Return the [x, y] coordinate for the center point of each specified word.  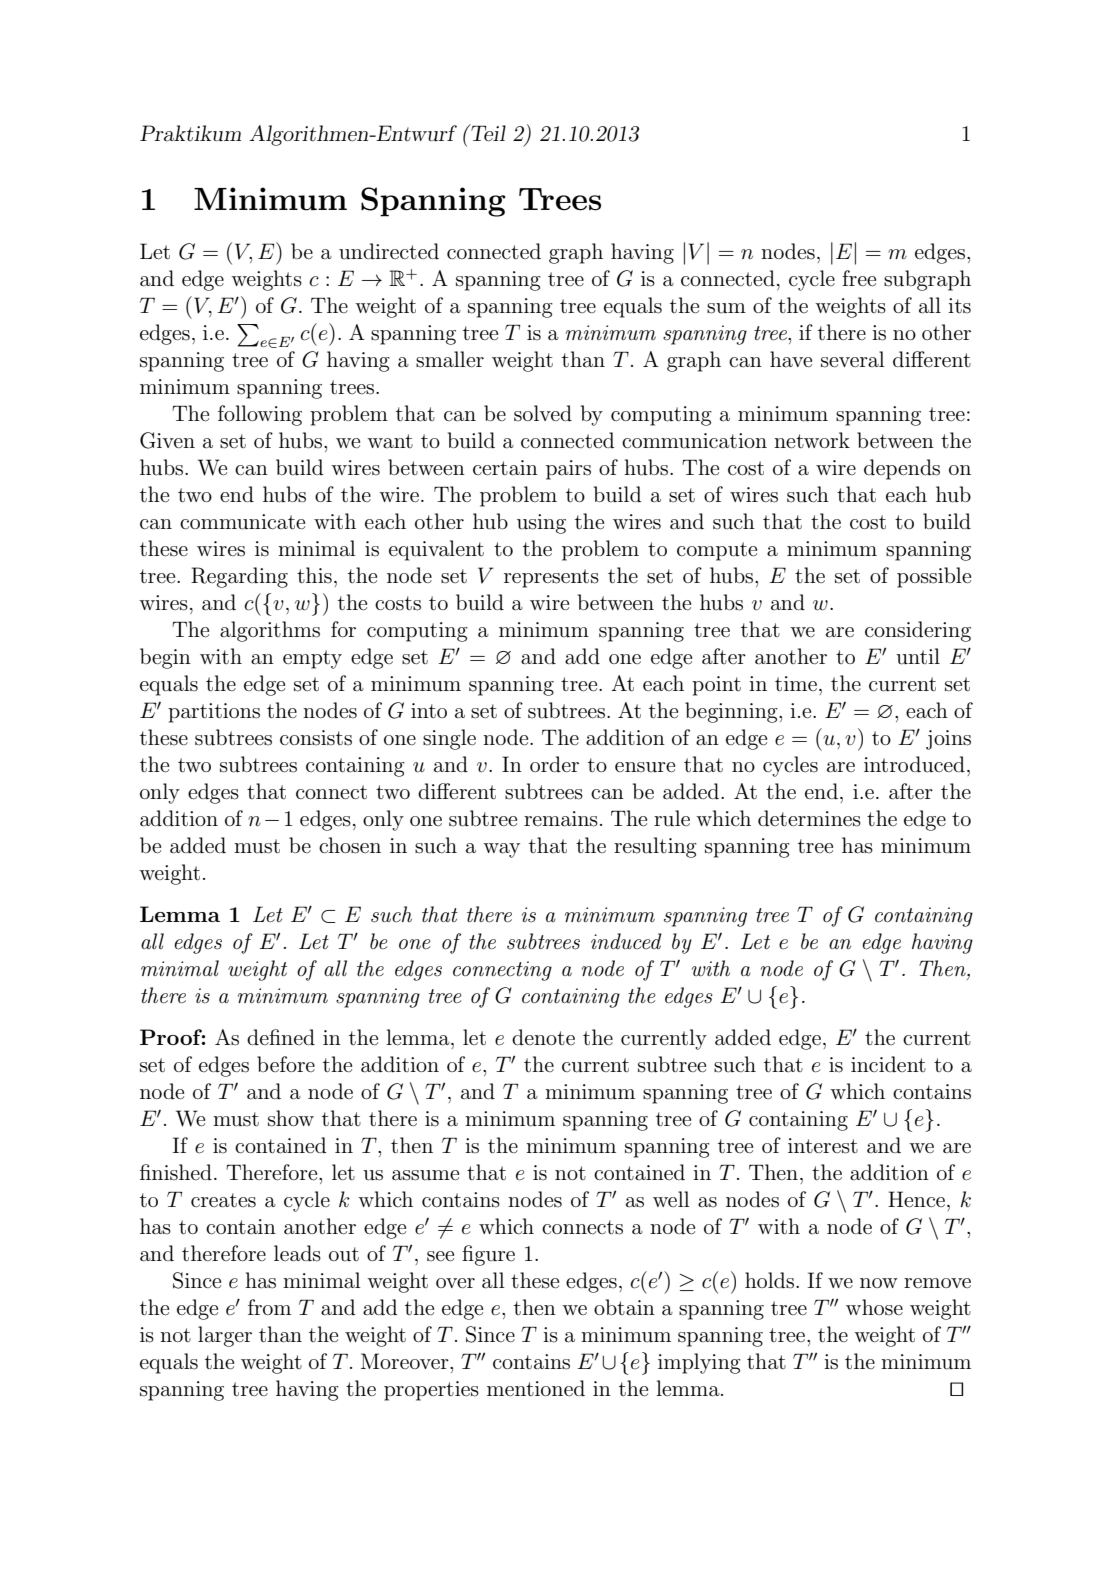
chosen [350, 845]
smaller [450, 359]
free [859, 278]
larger [225, 1336]
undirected [389, 251]
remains [561, 819]
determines [809, 818]
